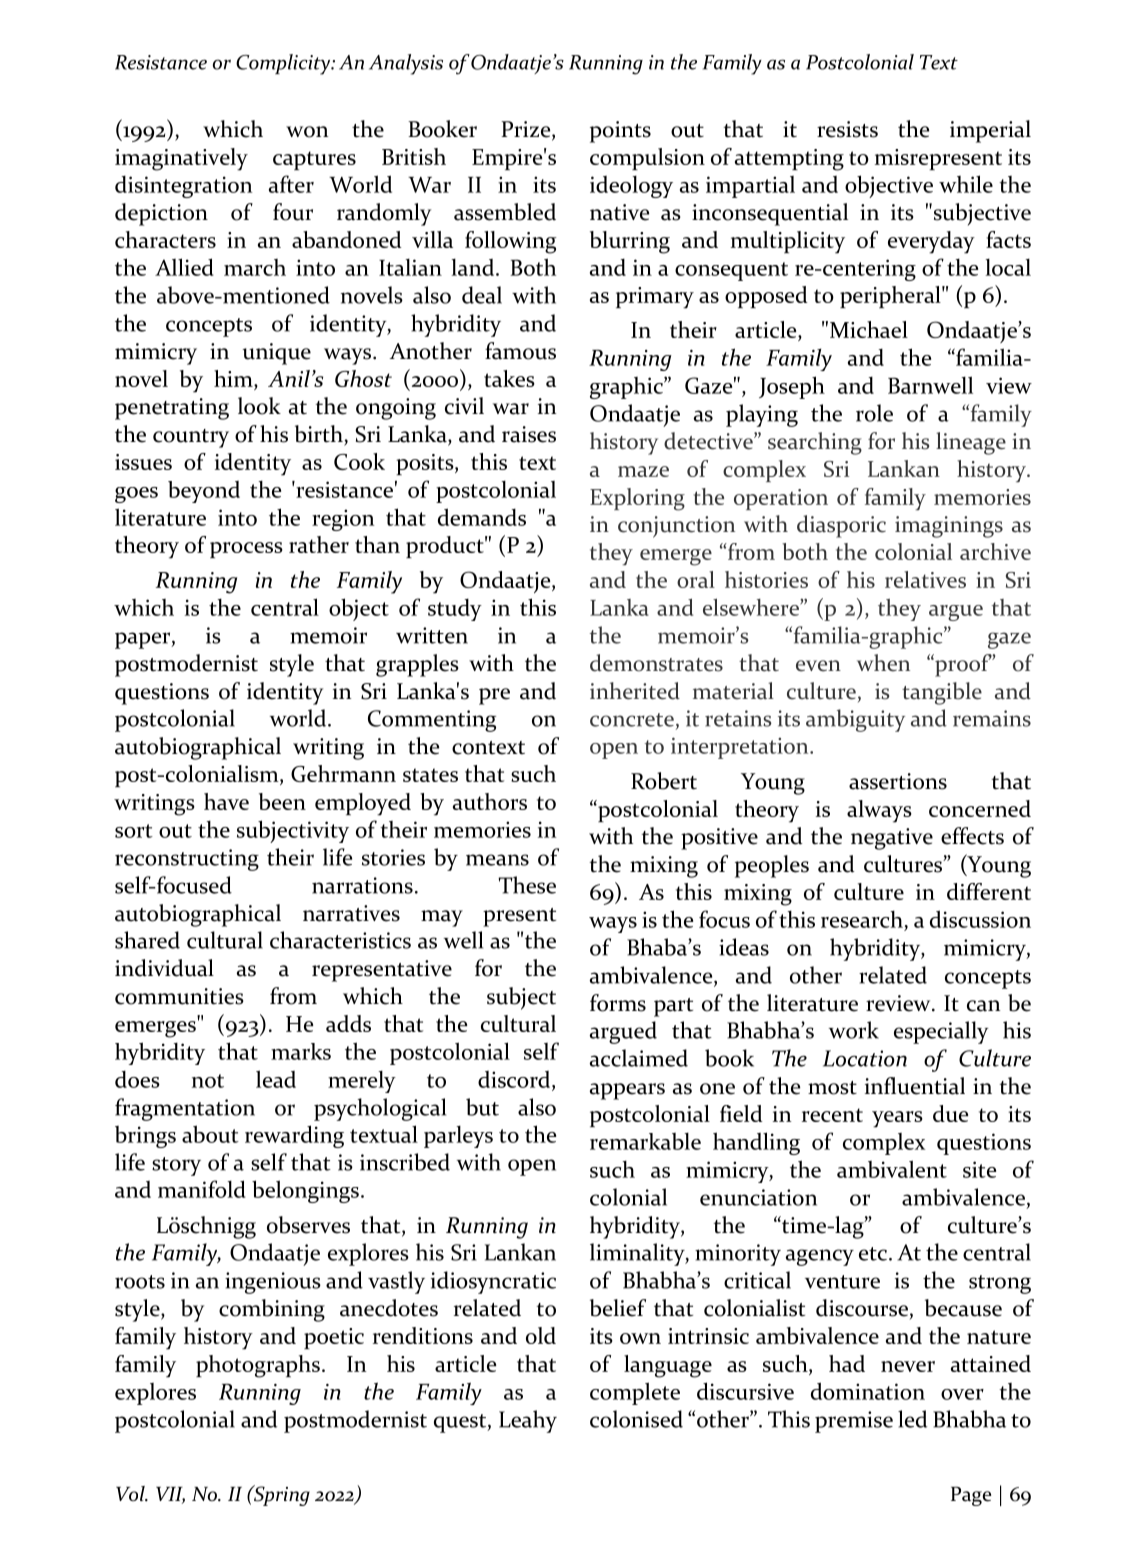 Image resolution: width=1146 pixels, height=1555 pixels. Describe the element at coordinates (527, 130) in the screenshot. I see `Prize` at that location.
